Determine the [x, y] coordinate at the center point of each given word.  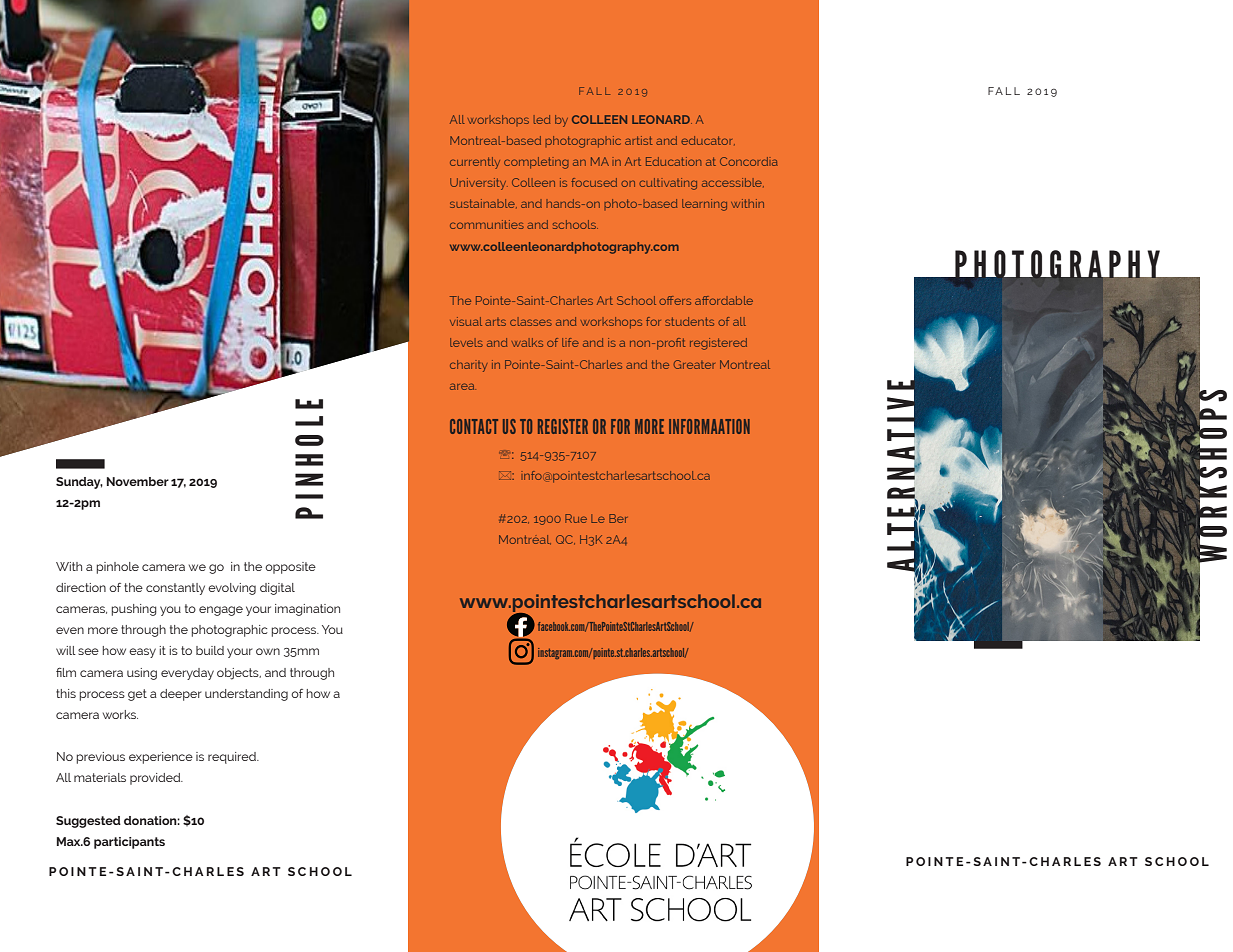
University [479, 184]
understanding [246, 695]
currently [475, 163]
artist [639, 140]
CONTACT [474, 426]
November [138, 481]
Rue [576, 518]
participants [129, 843]
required [233, 758]
